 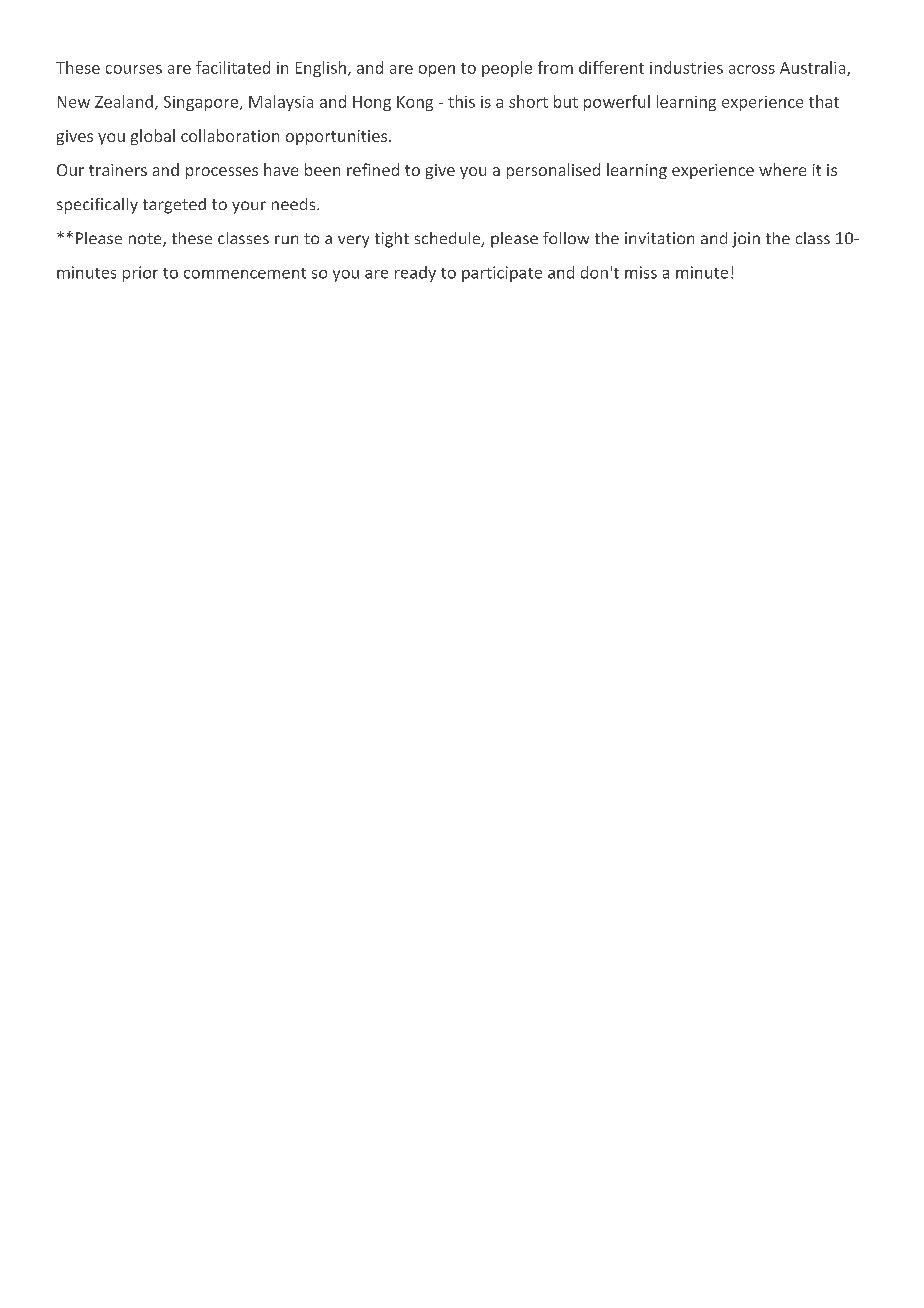 What do you see at coordinates (140, 274) in the document?
I see `prior` at bounding box center [140, 274].
